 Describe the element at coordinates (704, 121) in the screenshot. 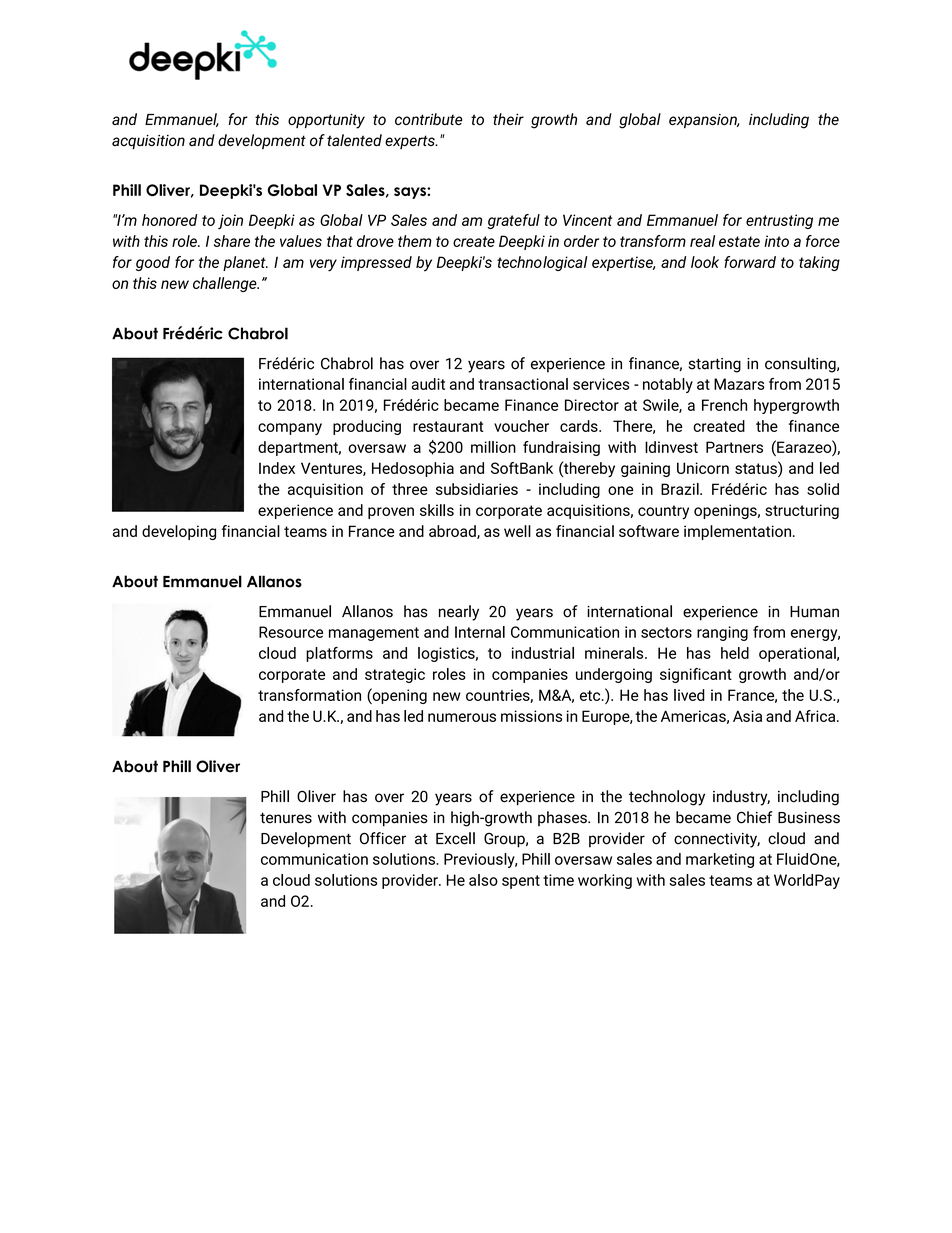

I see `expansion` at that location.
